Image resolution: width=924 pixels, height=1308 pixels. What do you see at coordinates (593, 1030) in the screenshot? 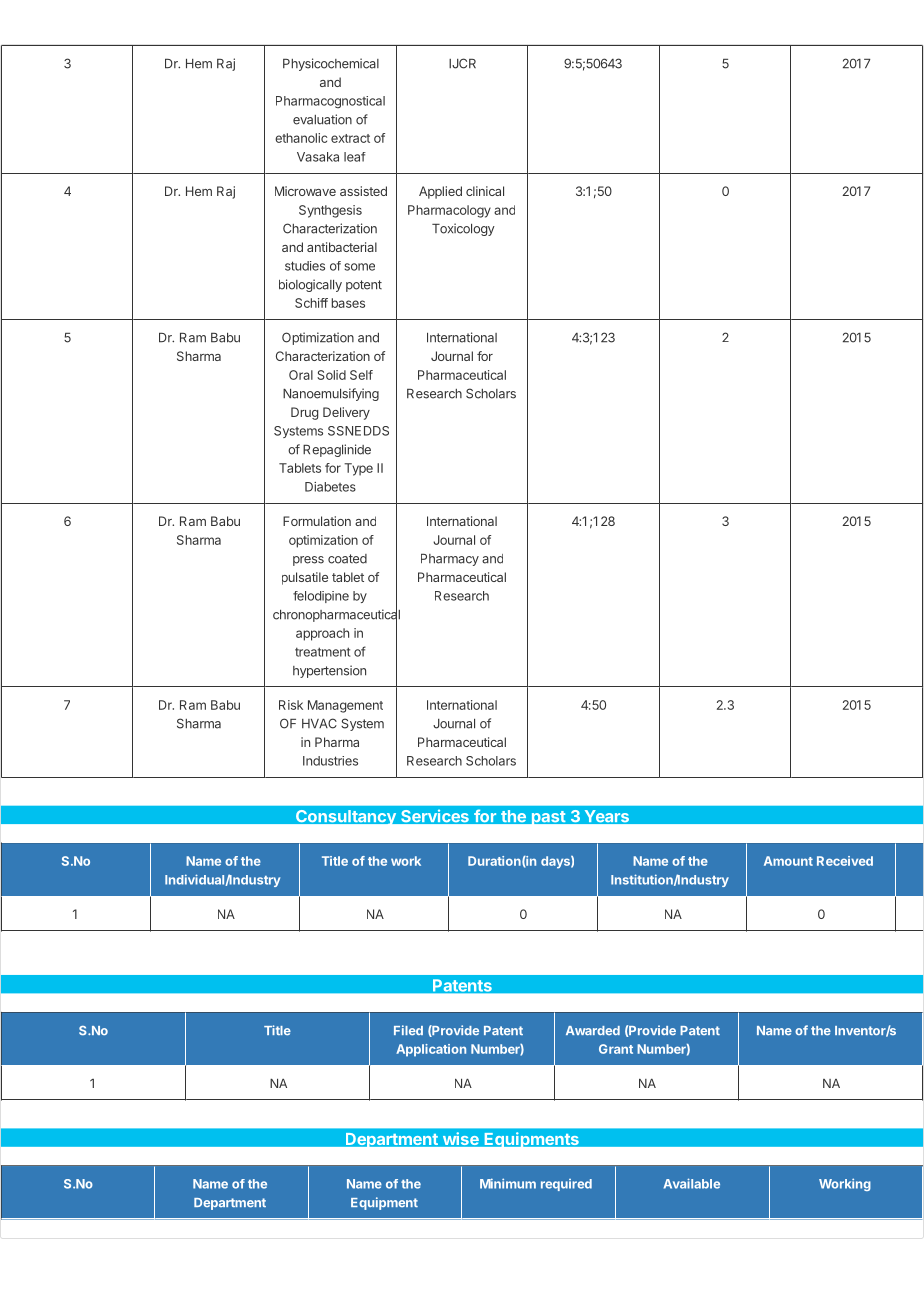
I see `Awarded` at bounding box center [593, 1030].
